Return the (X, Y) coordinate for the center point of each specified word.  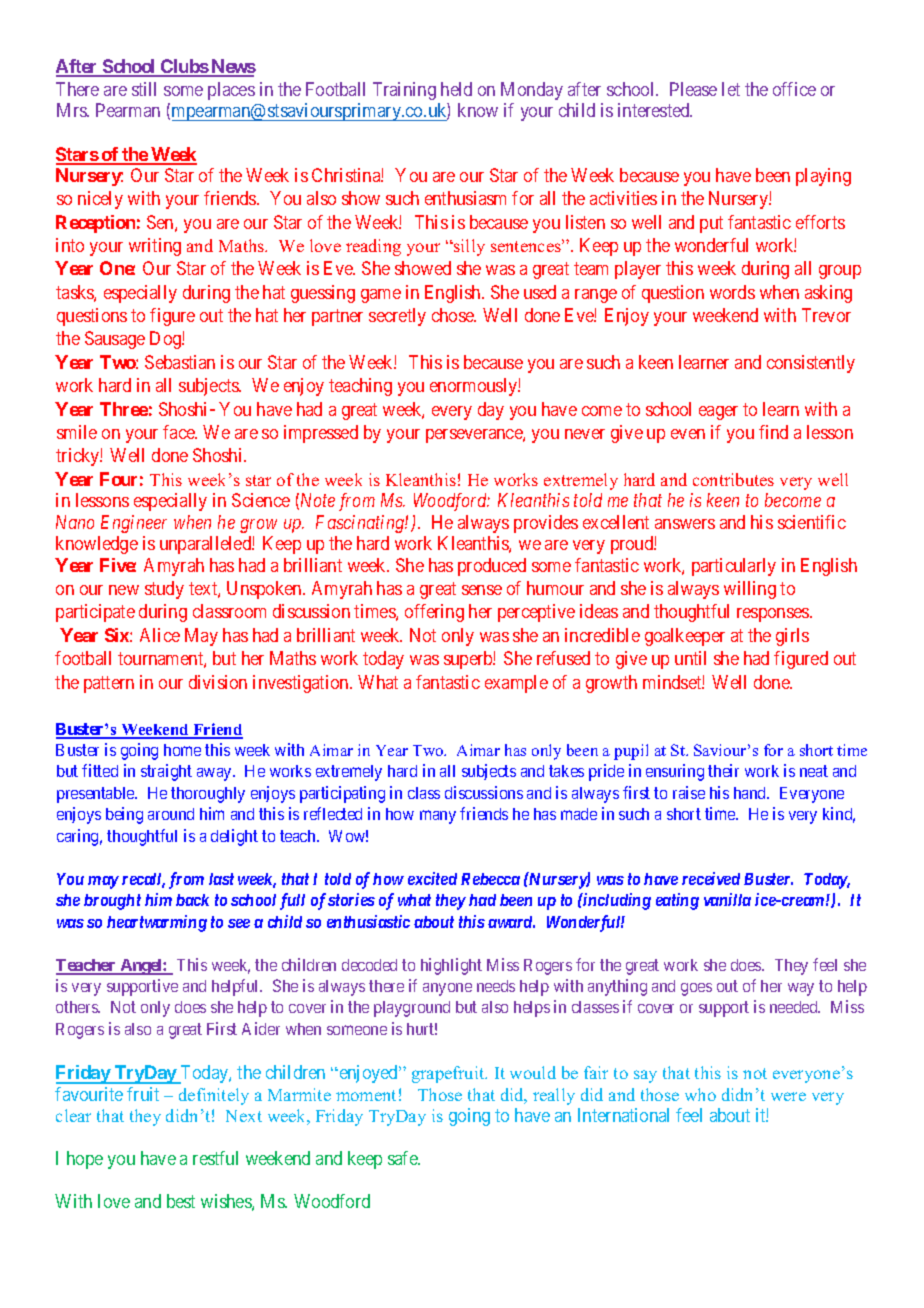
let (731, 89)
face (180, 432)
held (456, 89)
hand (751, 793)
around (171, 814)
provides (546, 524)
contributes (733, 479)
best (181, 1201)
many (438, 817)
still (144, 89)
